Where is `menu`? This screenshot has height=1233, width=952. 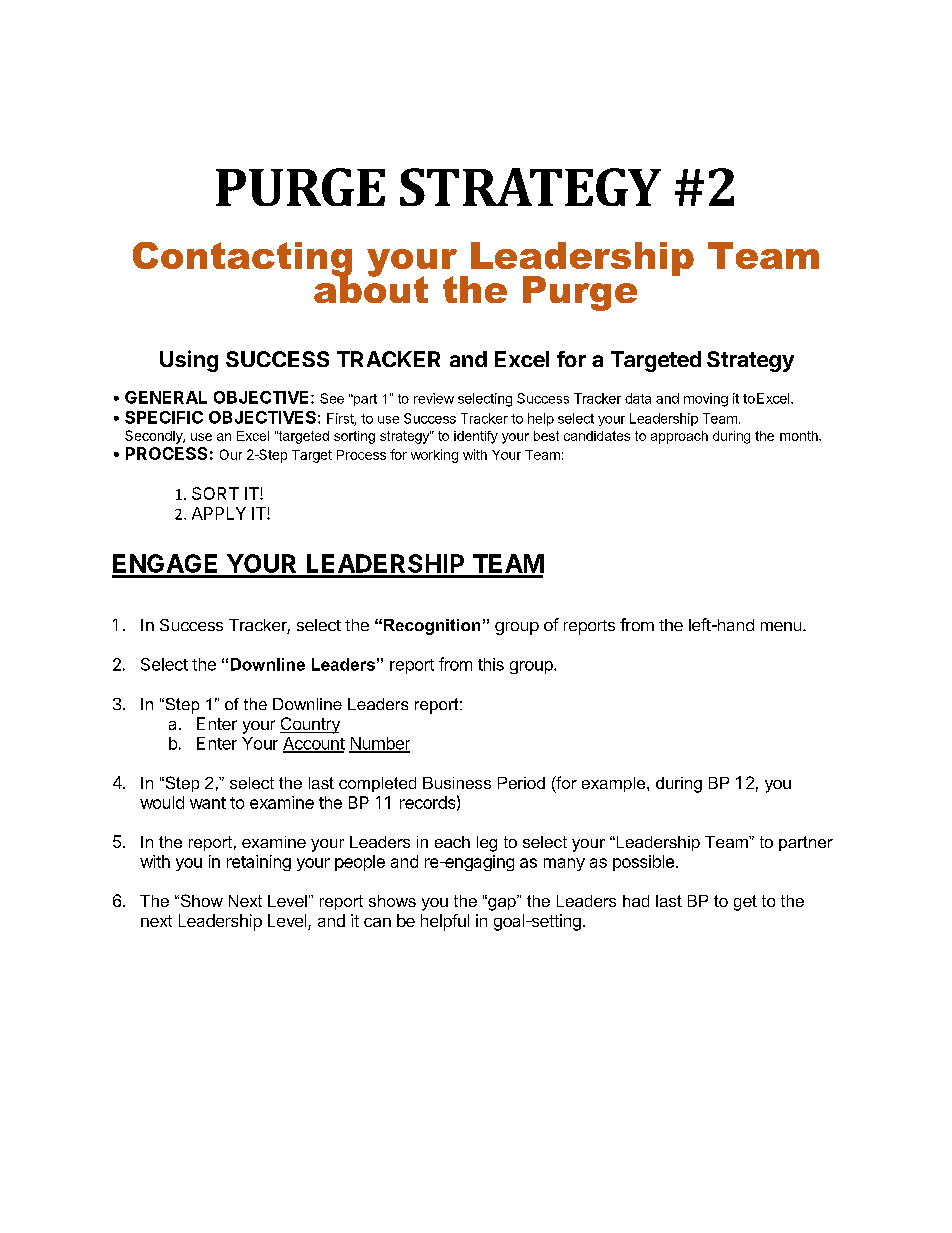 menu is located at coordinates (781, 626).
